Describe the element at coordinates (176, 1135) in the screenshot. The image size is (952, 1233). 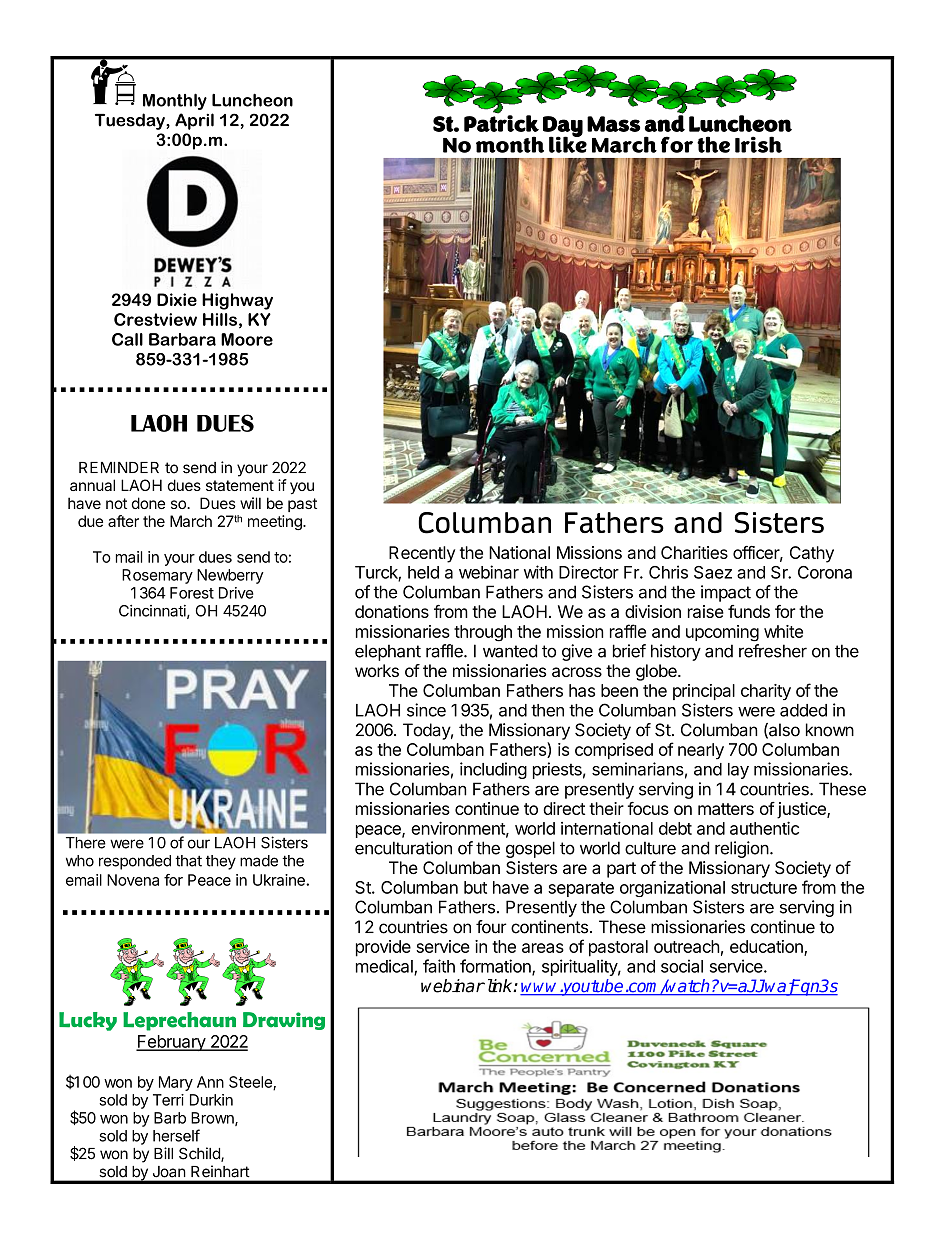
I see `herself` at that location.
